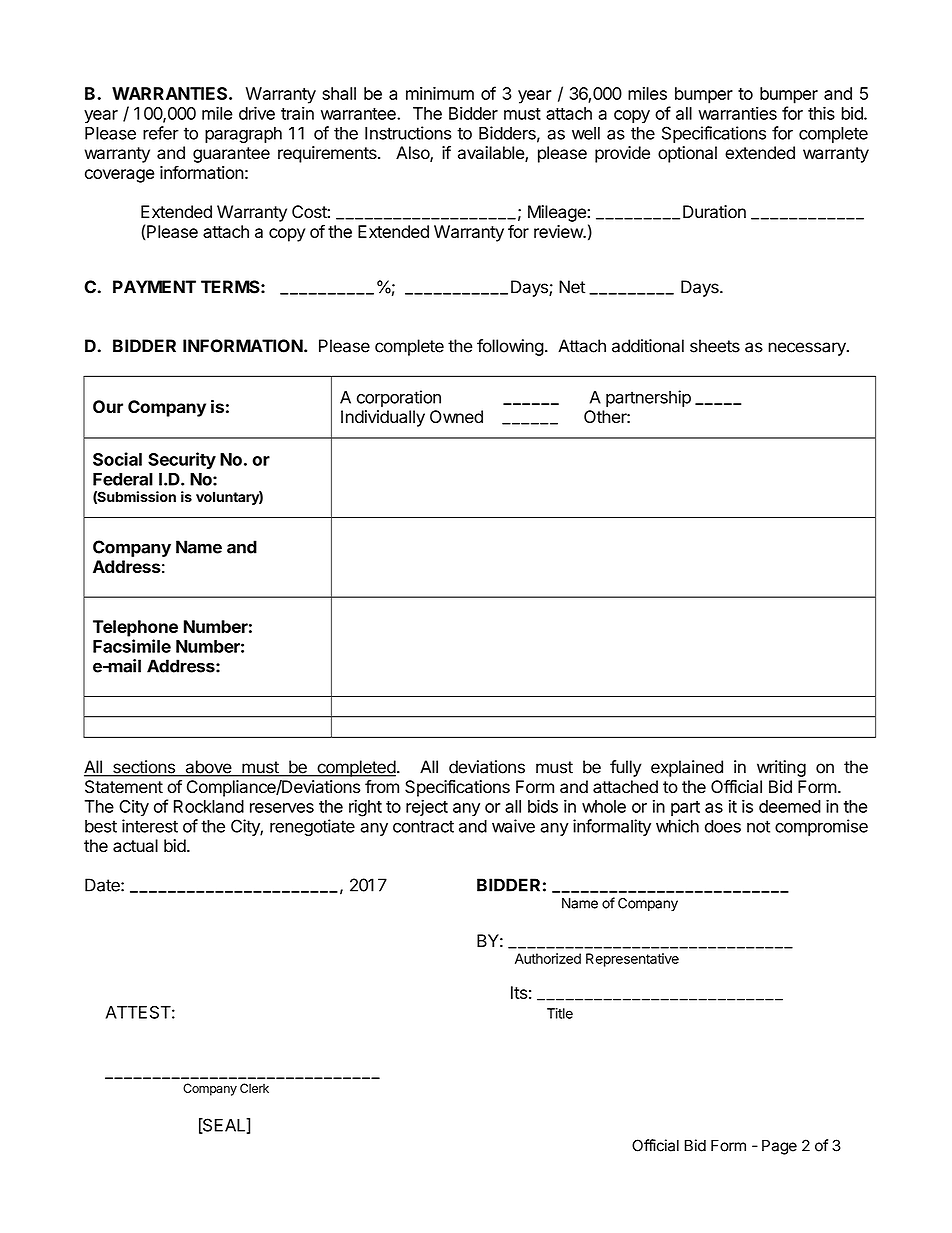  I want to click on Clerk, so click(254, 1088).
